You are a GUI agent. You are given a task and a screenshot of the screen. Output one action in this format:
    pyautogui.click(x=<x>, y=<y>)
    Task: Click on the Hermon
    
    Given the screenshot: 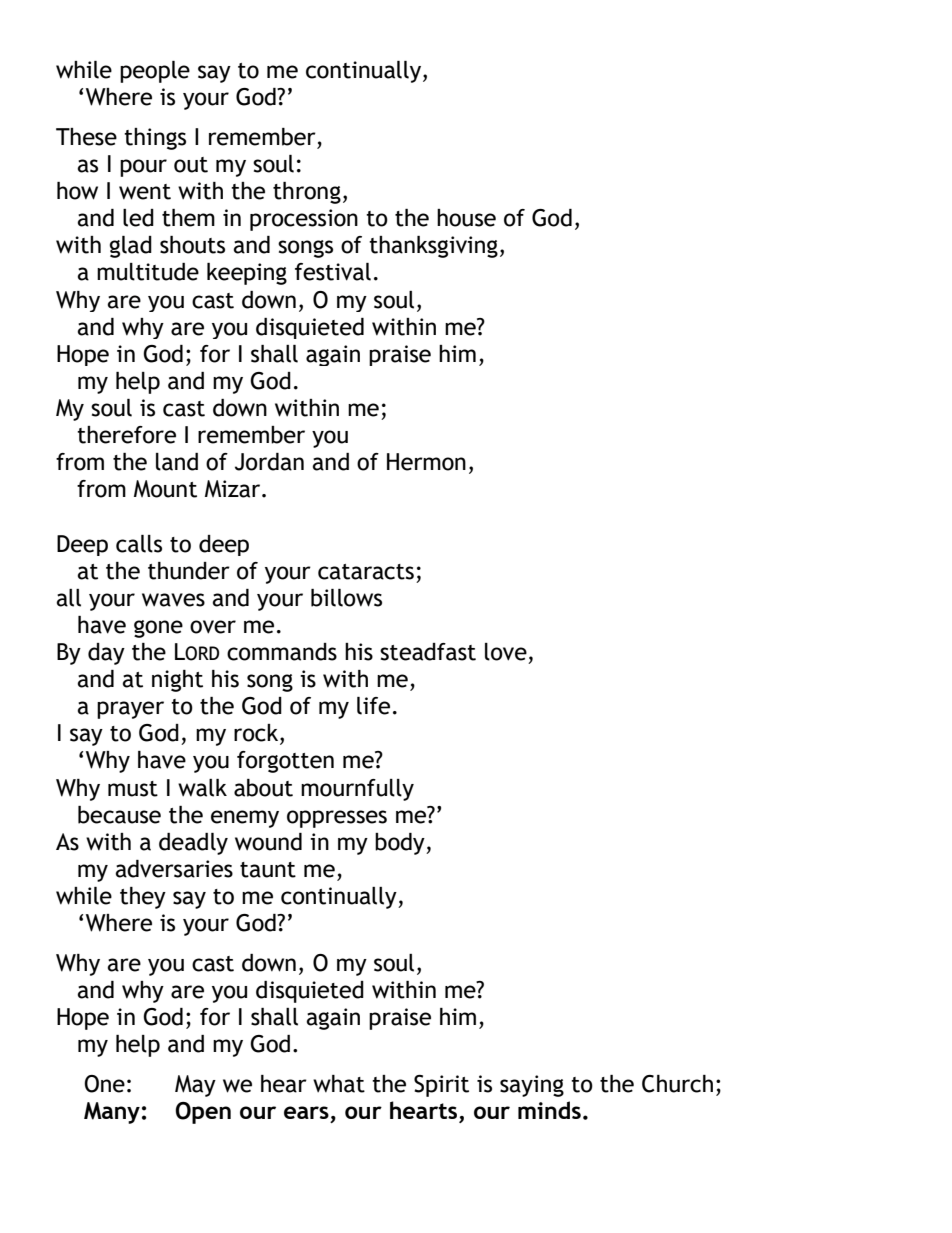 What is the action you would take?
    pyautogui.click(x=426, y=462)
